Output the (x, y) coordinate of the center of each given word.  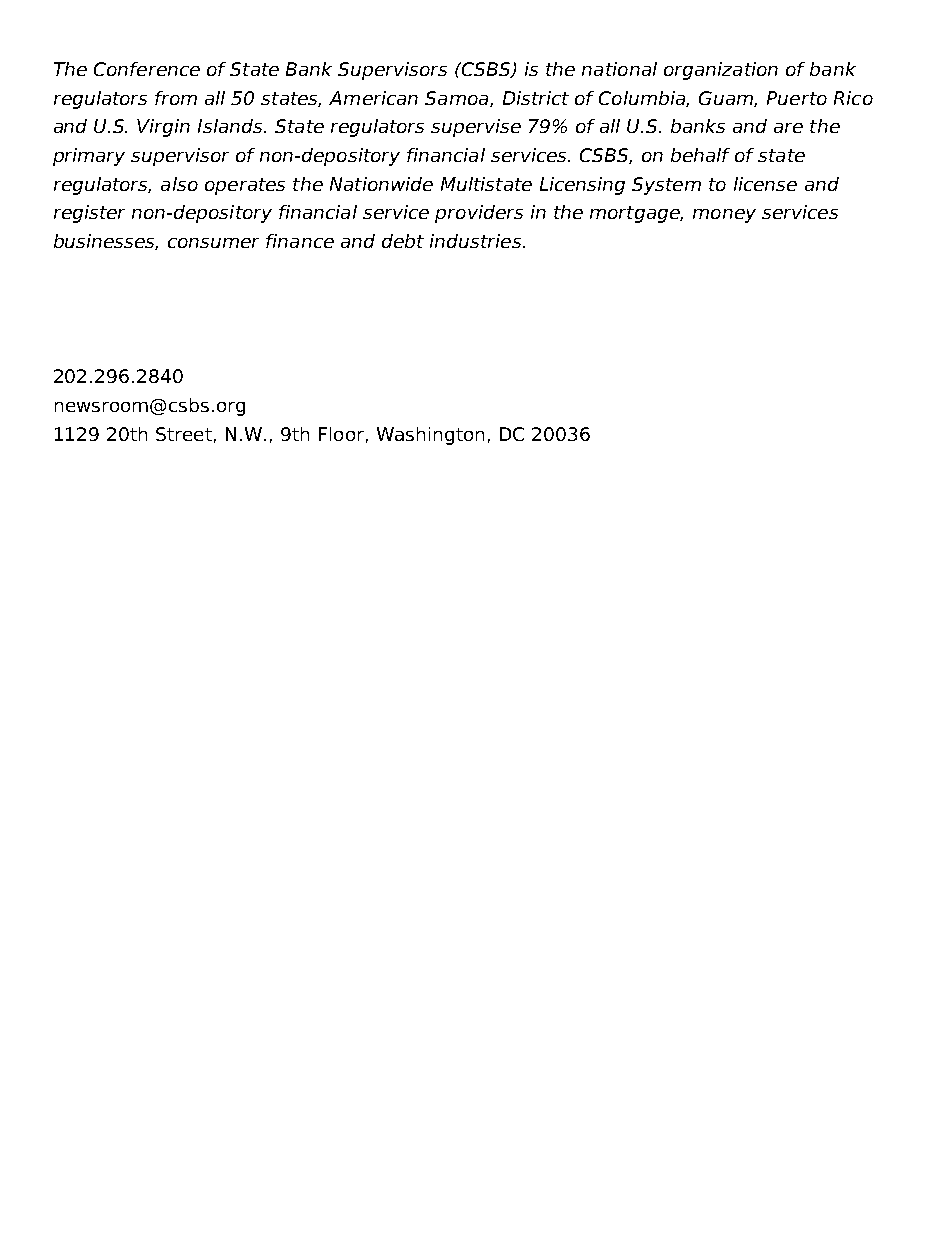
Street (184, 434)
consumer (213, 243)
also (179, 184)
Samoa (458, 99)
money (724, 216)
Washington (430, 436)
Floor (341, 434)
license (765, 184)
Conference (147, 69)
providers (479, 214)
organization (721, 71)
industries (477, 241)
